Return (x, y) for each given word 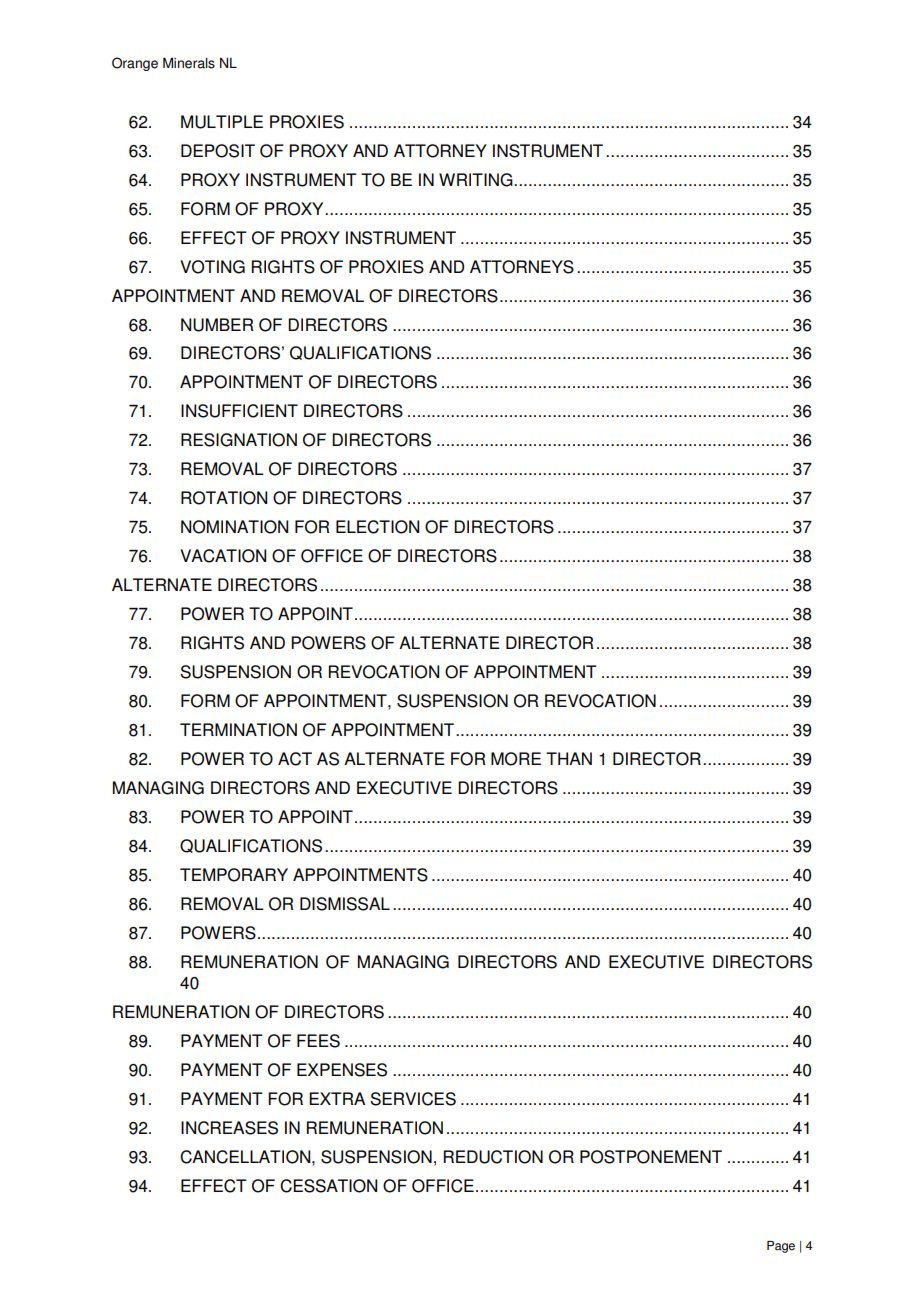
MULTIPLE (222, 122)
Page (781, 1247)
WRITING (477, 180)
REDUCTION (493, 1157)
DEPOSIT (218, 151)
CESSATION (328, 1186)
